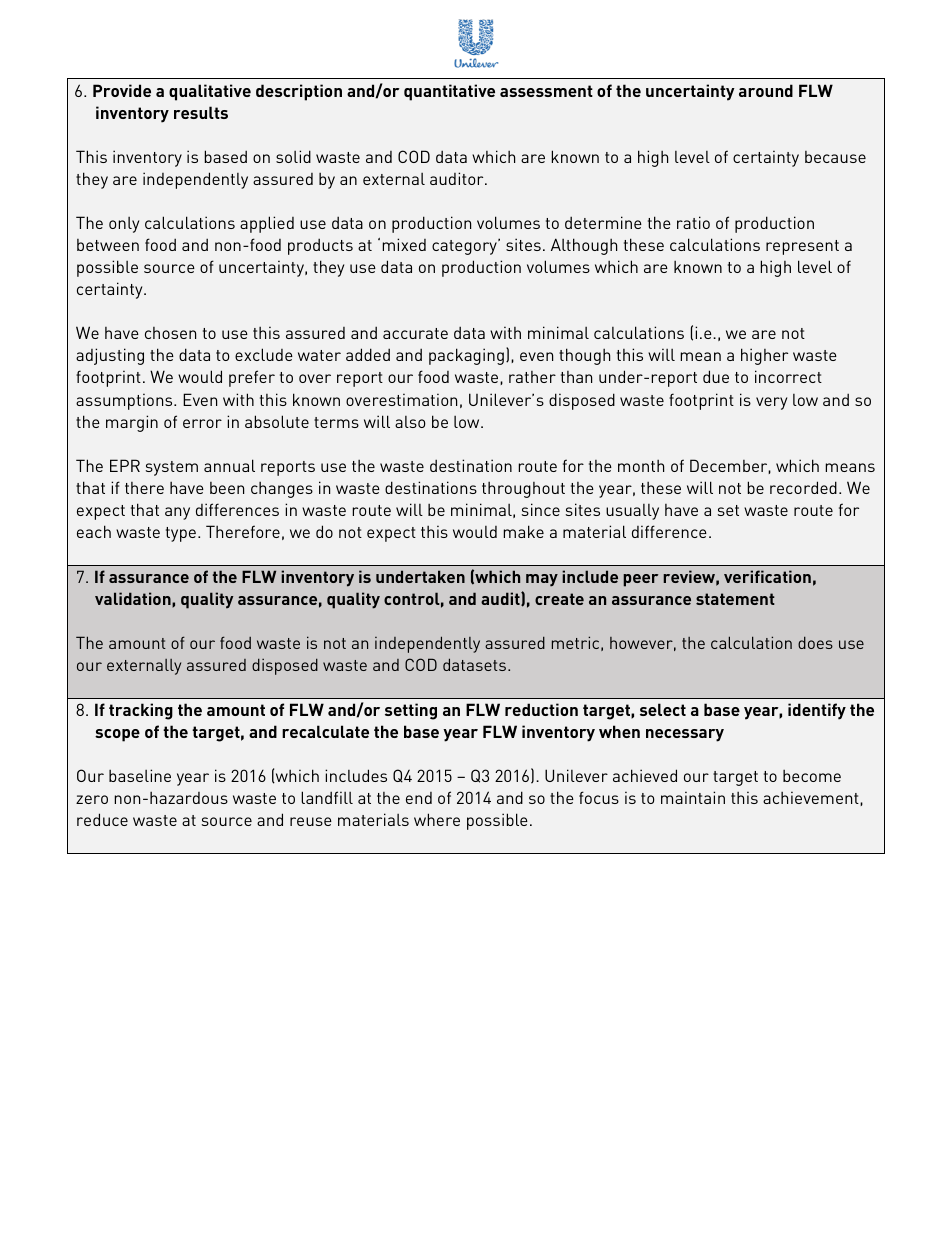  I want to click on chosen, so click(170, 333).
